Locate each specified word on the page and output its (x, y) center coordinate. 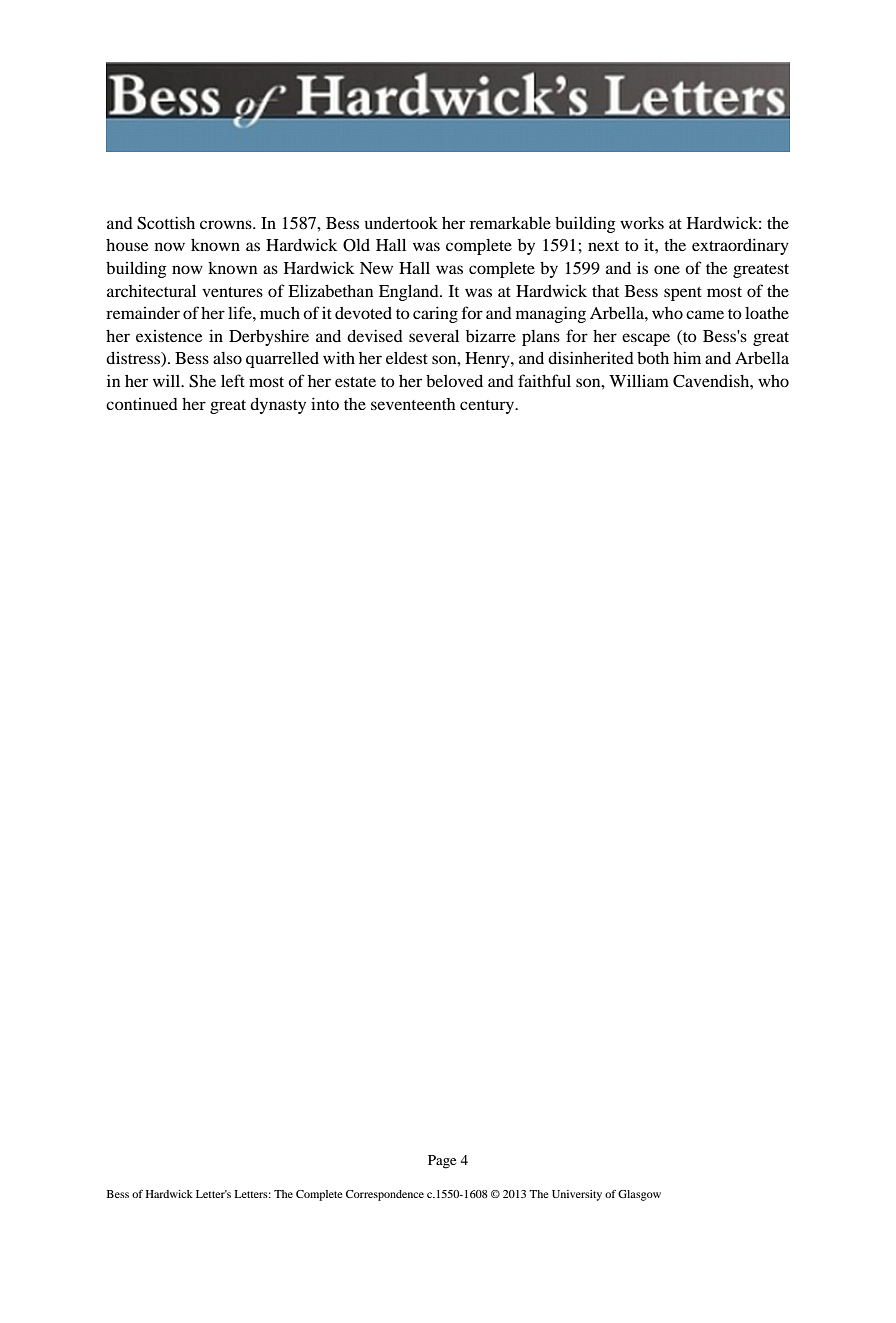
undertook (401, 223)
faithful (544, 380)
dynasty (278, 406)
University (577, 1195)
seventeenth (413, 404)
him (687, 357)
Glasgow (639, 1195)
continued (142, 404)
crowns (227, 224)
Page (442, 1162)
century (488, 407)
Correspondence (385, 1195)
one (667, 269)
